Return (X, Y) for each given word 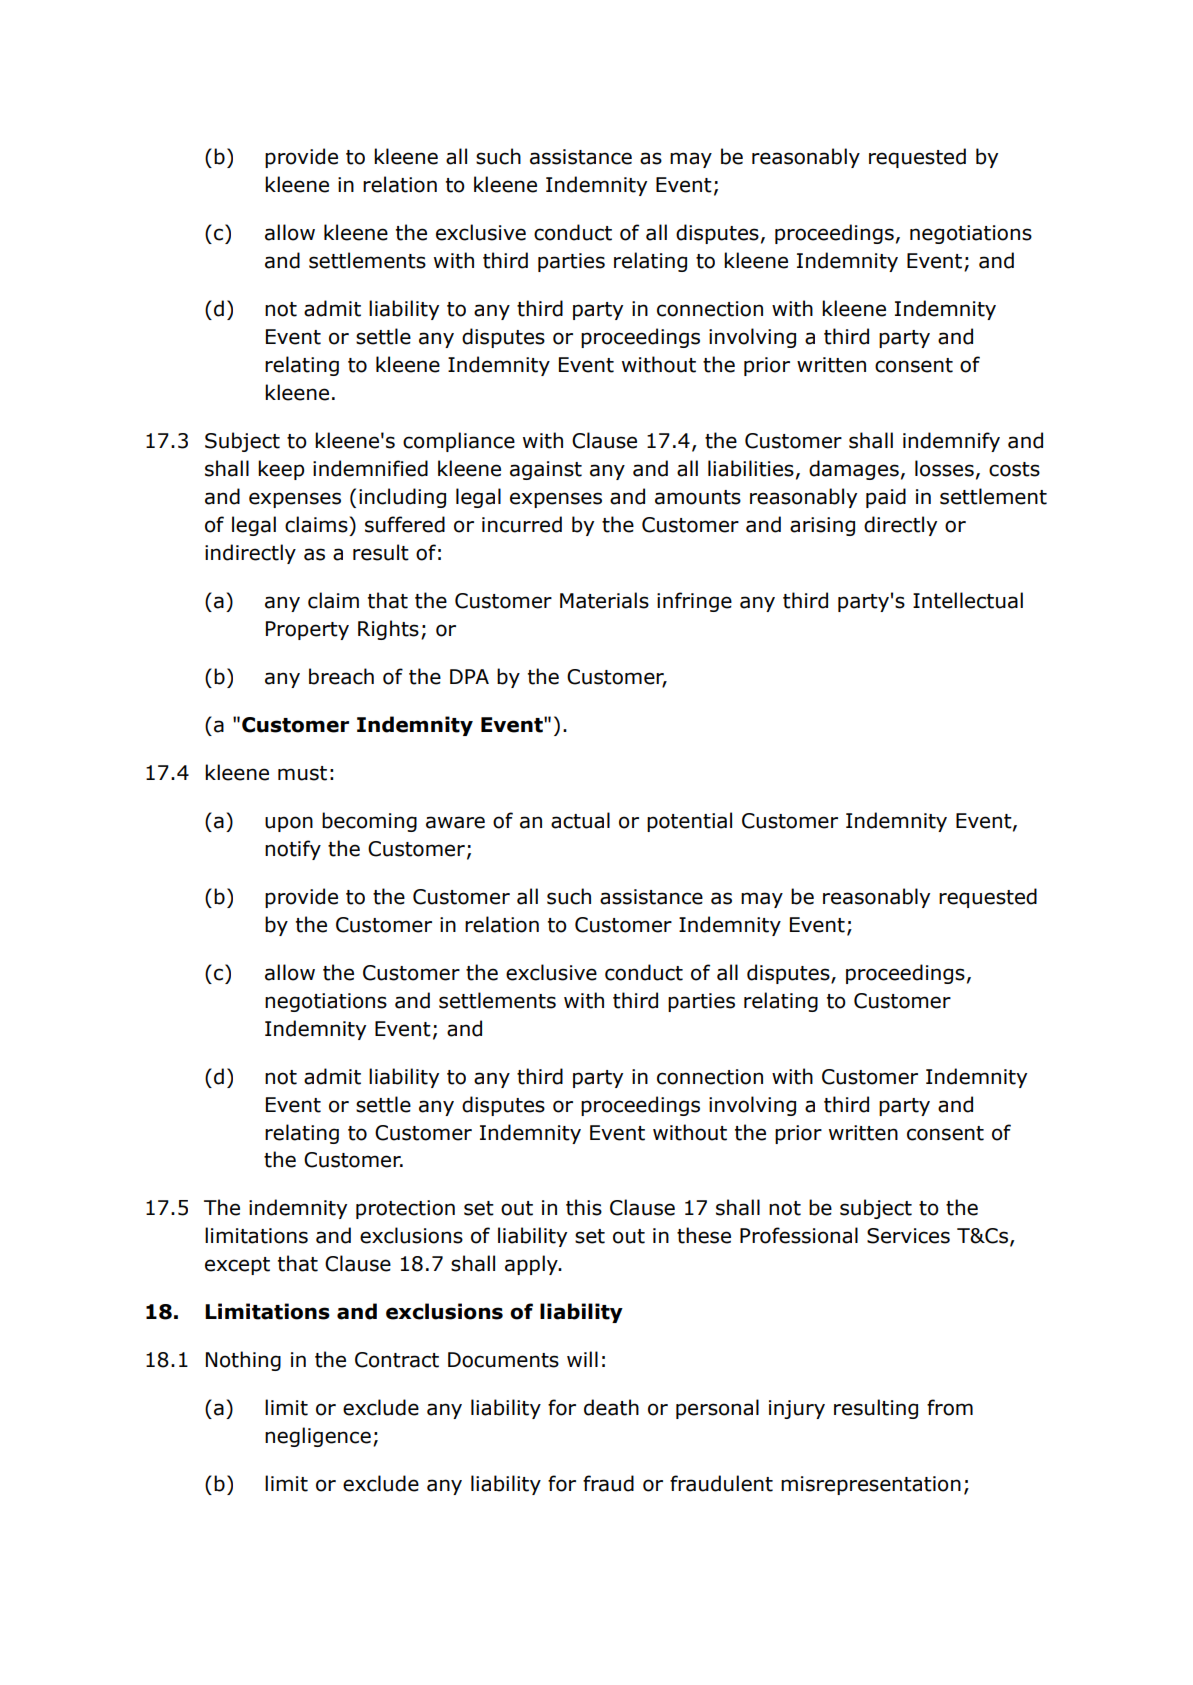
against (546, 470)
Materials (604, 600)
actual (580, 820)
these (704, 1235)
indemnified (370, 468)
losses (944, 468)
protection (405, 1209)
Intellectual (968, 600)
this (584, 1207)
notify (293, 850)
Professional (799, 1235)
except (237, 1266)
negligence (318, 1437)
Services (908, 1236)
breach (341, 676)
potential (689, 822)
